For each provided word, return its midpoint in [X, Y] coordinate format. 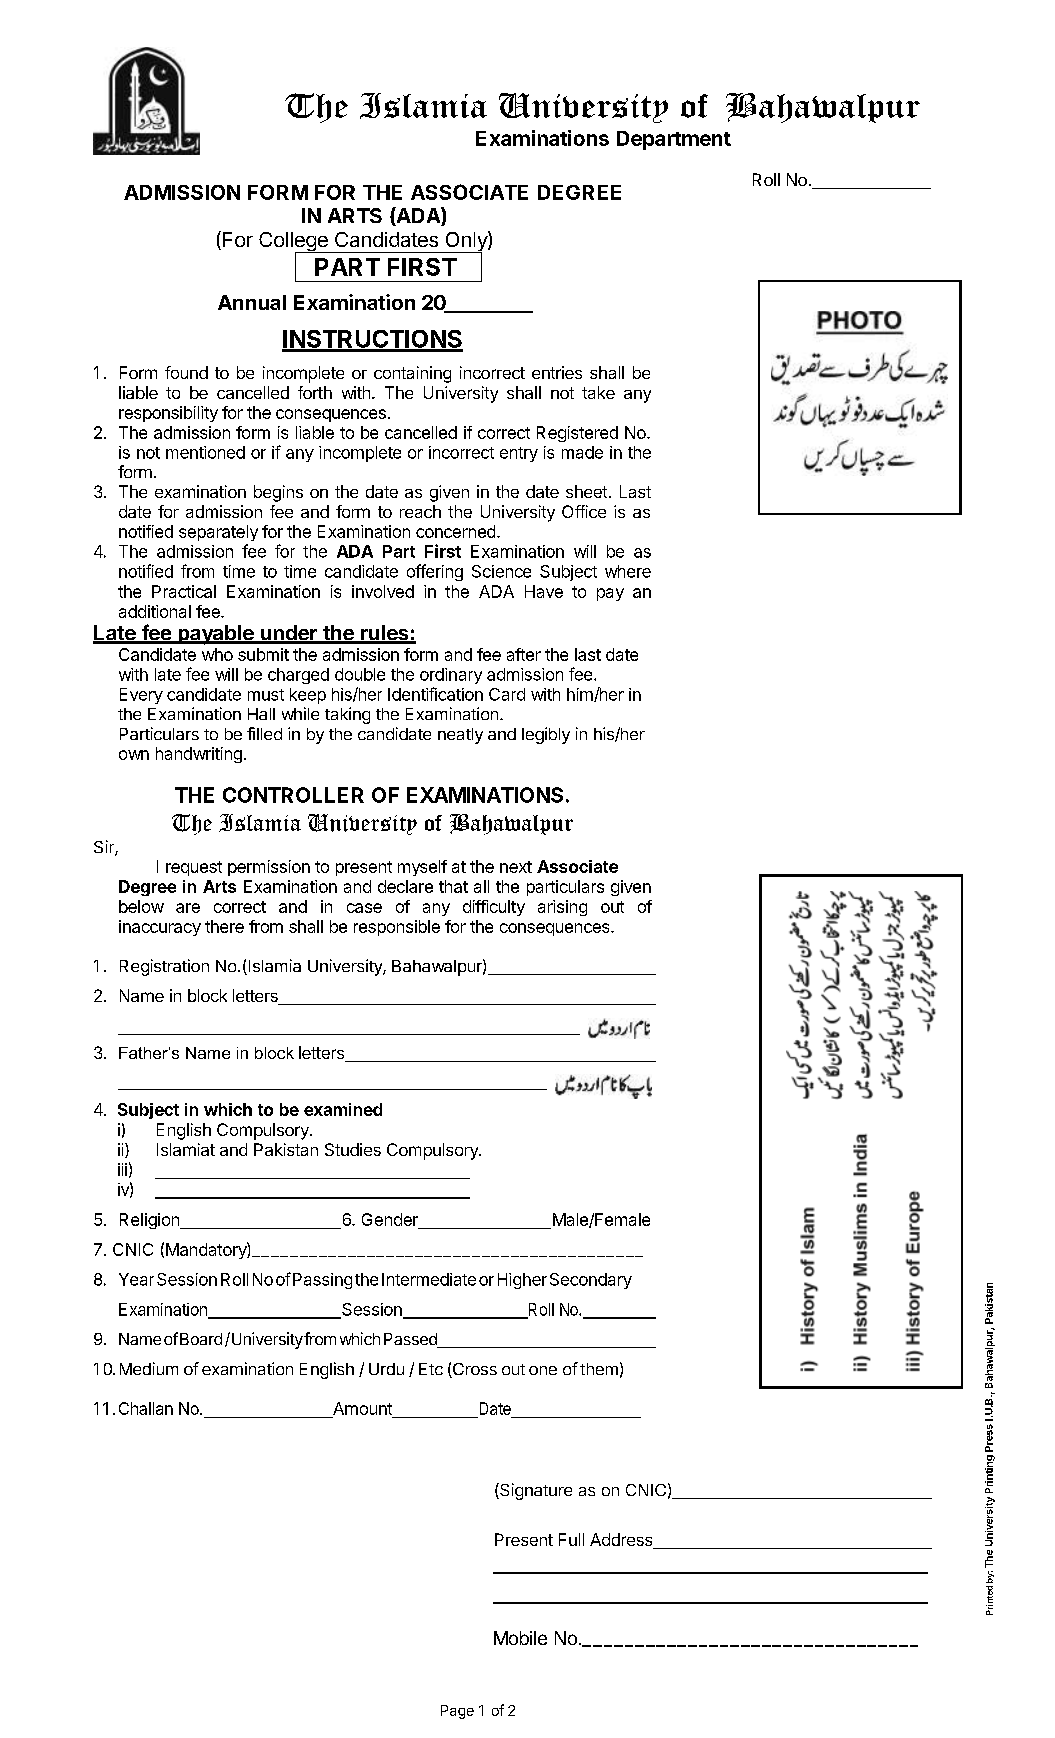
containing [412, 374]
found [186, 372]
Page [457, 1712]
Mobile [520, 1638]
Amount [362, 1408]
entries [557, 372]
